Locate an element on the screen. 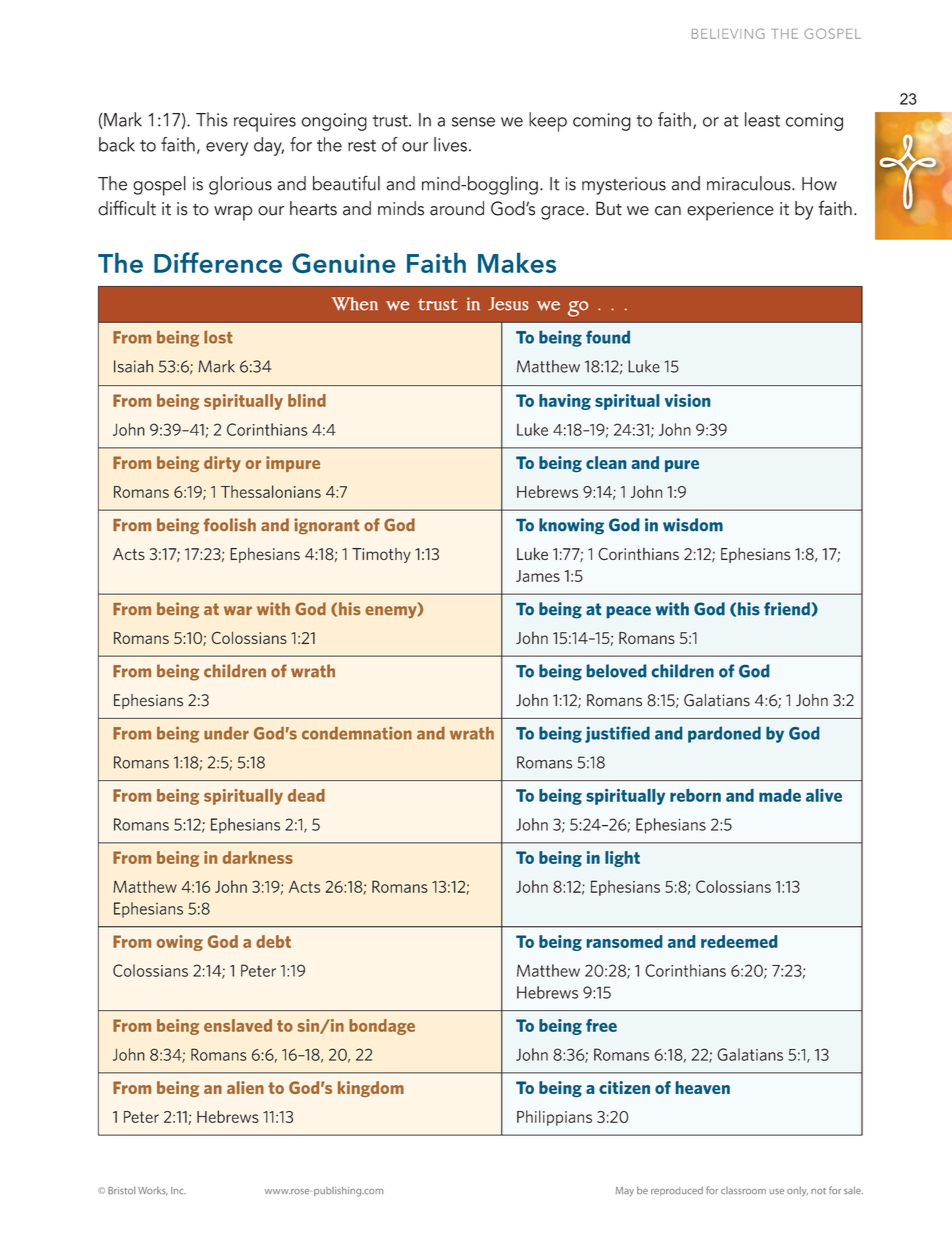 The width and height of the screenshot is (952, 1233). lost is located at coordinates (218, 337).
